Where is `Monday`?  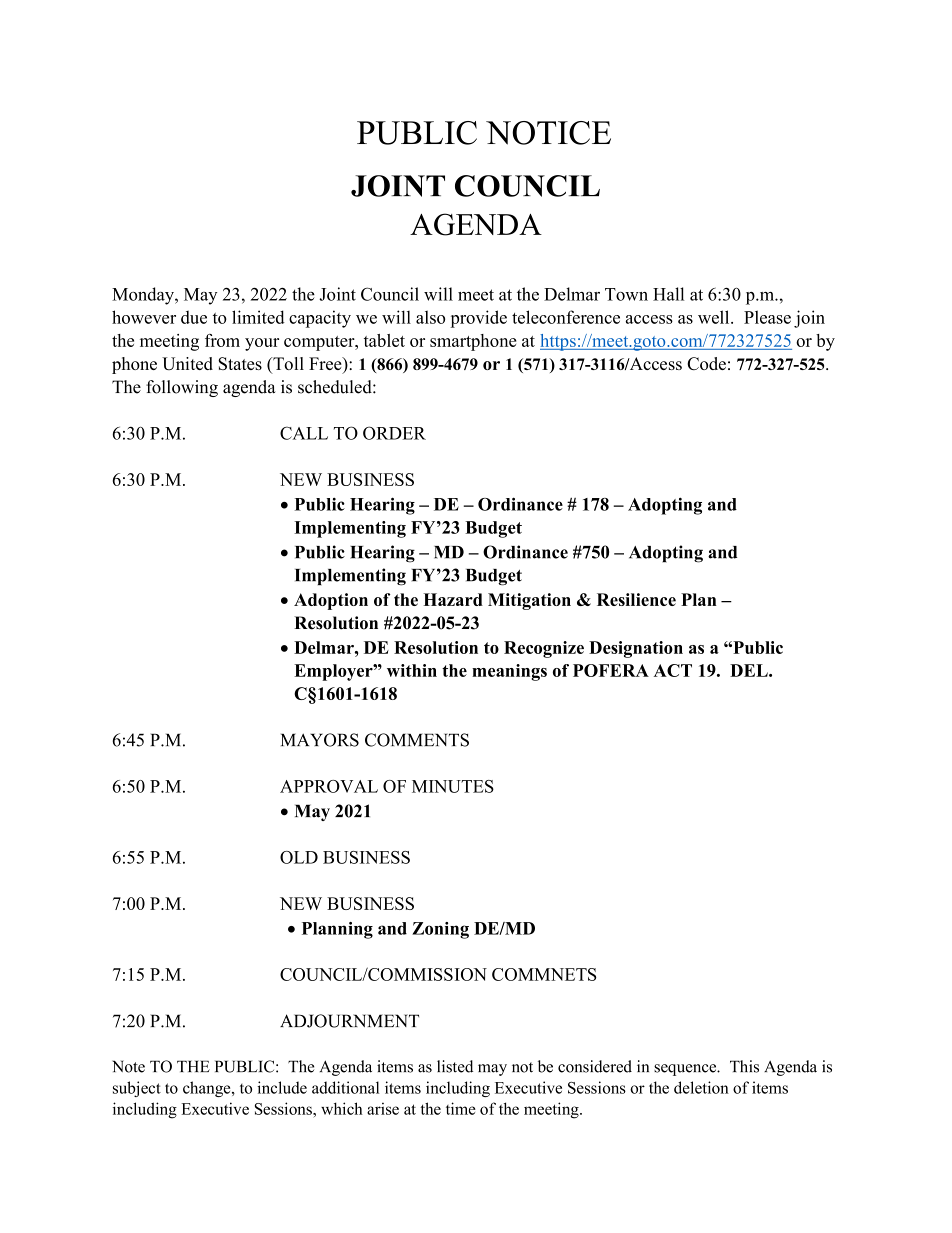
Monday is located at coordinates (144, 296).
